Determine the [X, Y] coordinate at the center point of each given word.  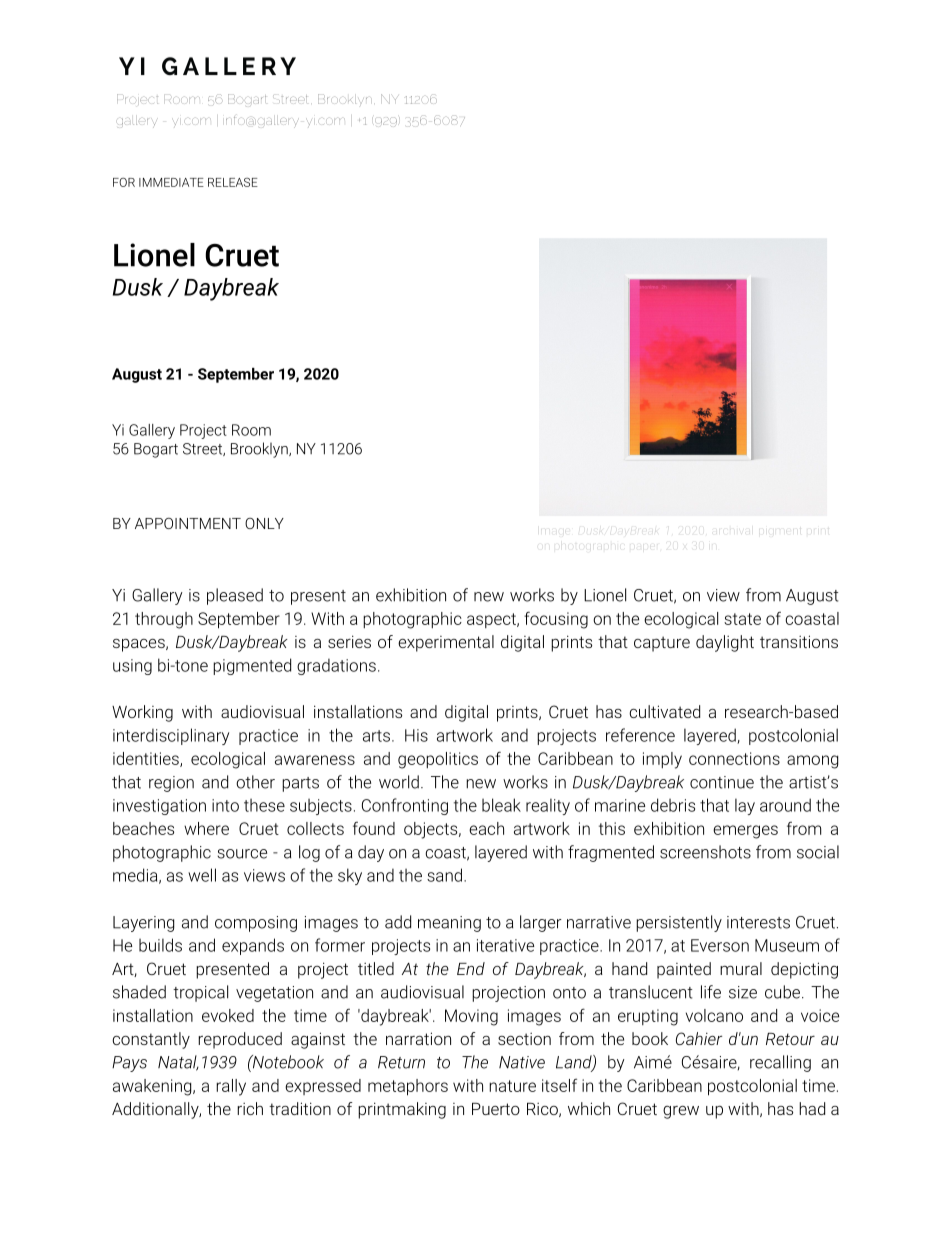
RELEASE [233, 182]
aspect [492, 620]
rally [231, 1087]
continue [722, 782]
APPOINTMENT [188, 523]
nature [512, 1086]
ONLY [264, 523]
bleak [501, 805]
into [225, 805]
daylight [725, 643]
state [742, 619]
